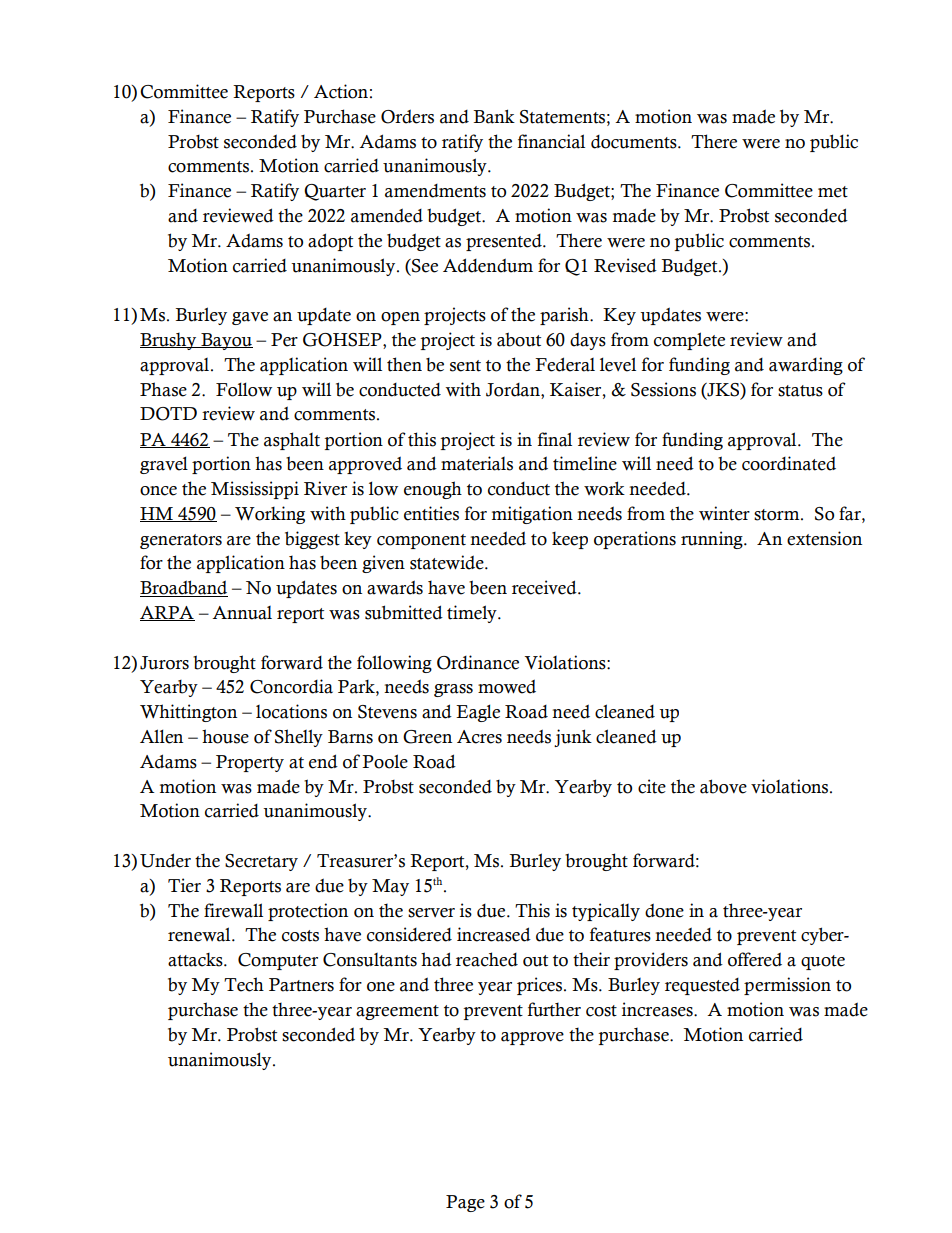 The width and height of the screenshot is (952, 1233). I want to click on Bank, so click(494, 116).
